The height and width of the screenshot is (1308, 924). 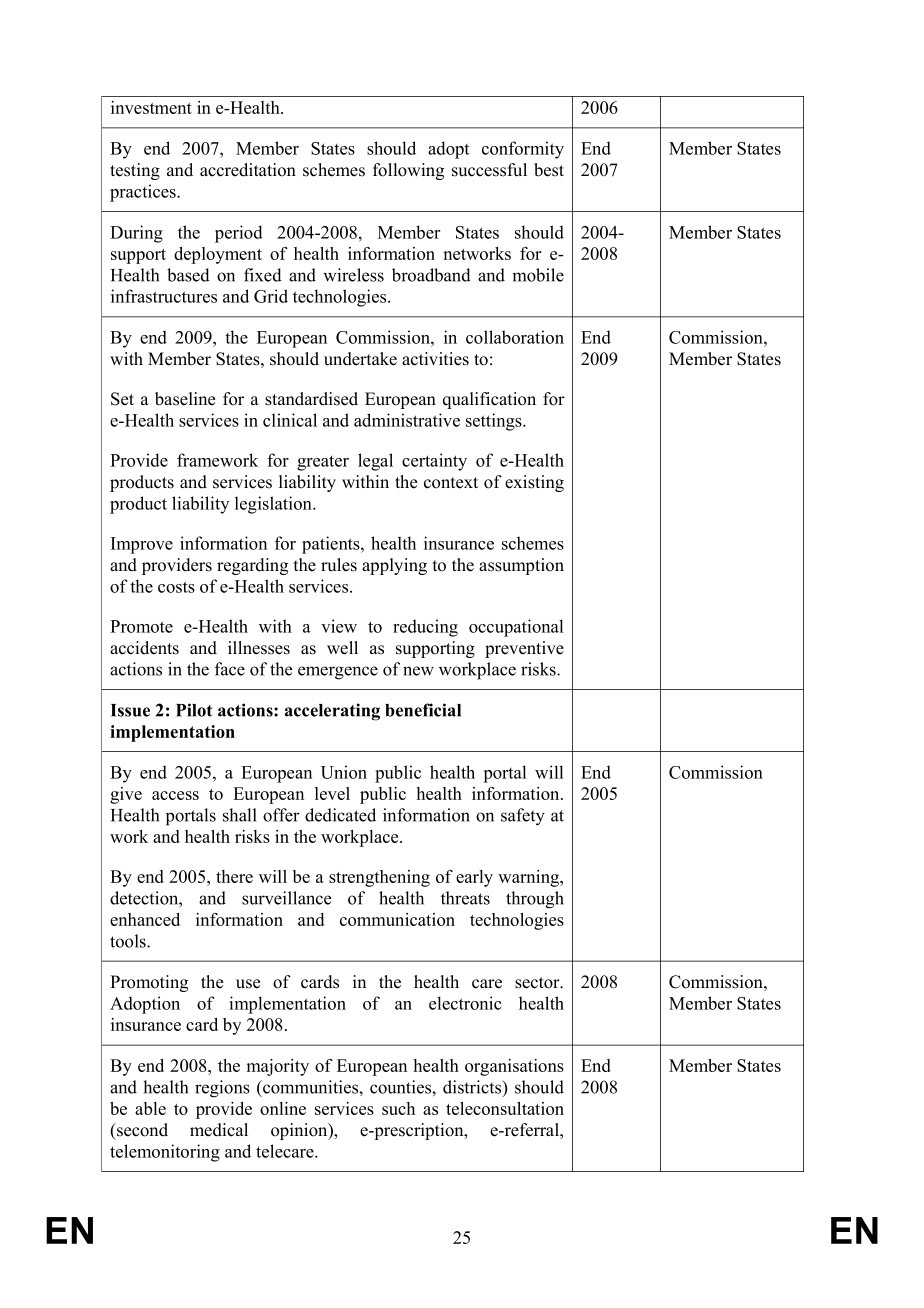 What do you see at coordinates (150, 1108) in the screenshot?
I see `able` at bounding box center [150, 1108].
